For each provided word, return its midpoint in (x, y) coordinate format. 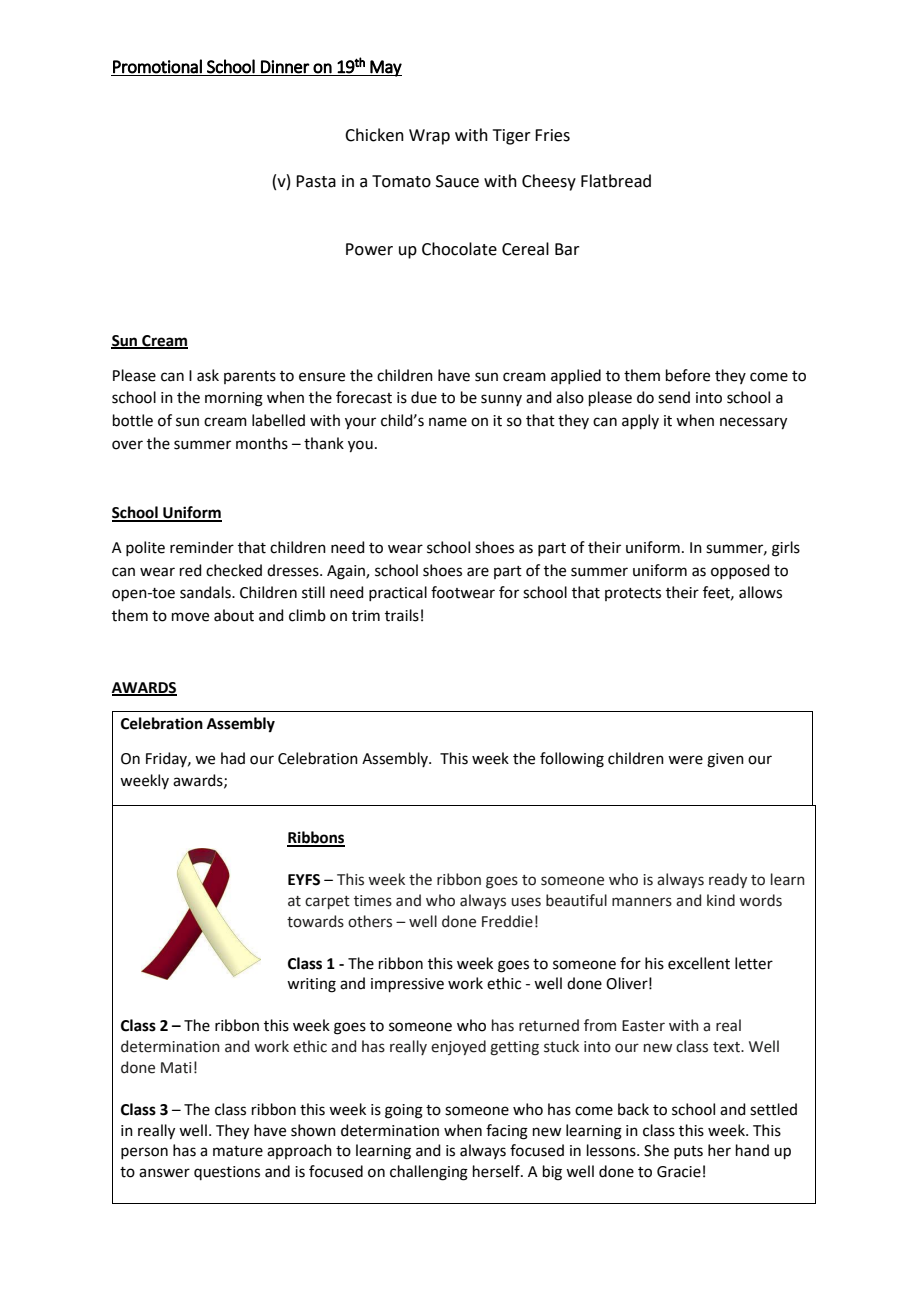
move (190, 617)
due (424, 397)
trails (402, 615)
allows (760, 592)
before (688, 375)
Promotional (157, 66)
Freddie (507, 921)
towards (315, 921)
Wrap (429, 137)
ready (728, 880)
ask (208, 375)
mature (238, 1151)
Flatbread (616, 181)
